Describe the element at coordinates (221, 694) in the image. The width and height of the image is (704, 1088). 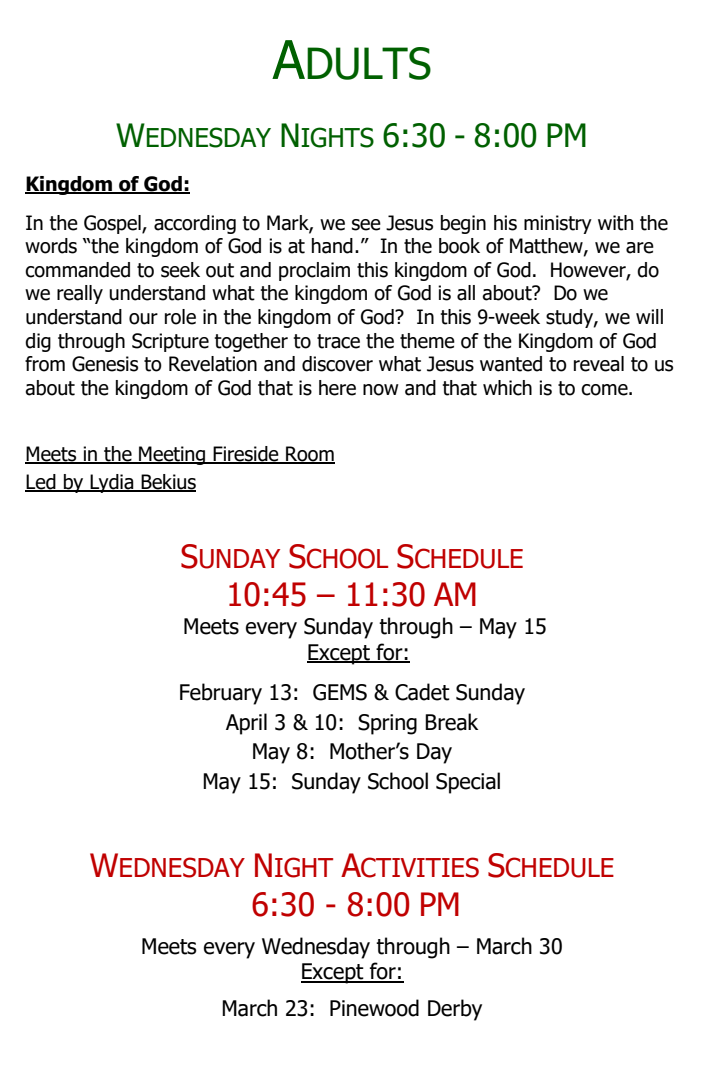
I see `February` at that location.
